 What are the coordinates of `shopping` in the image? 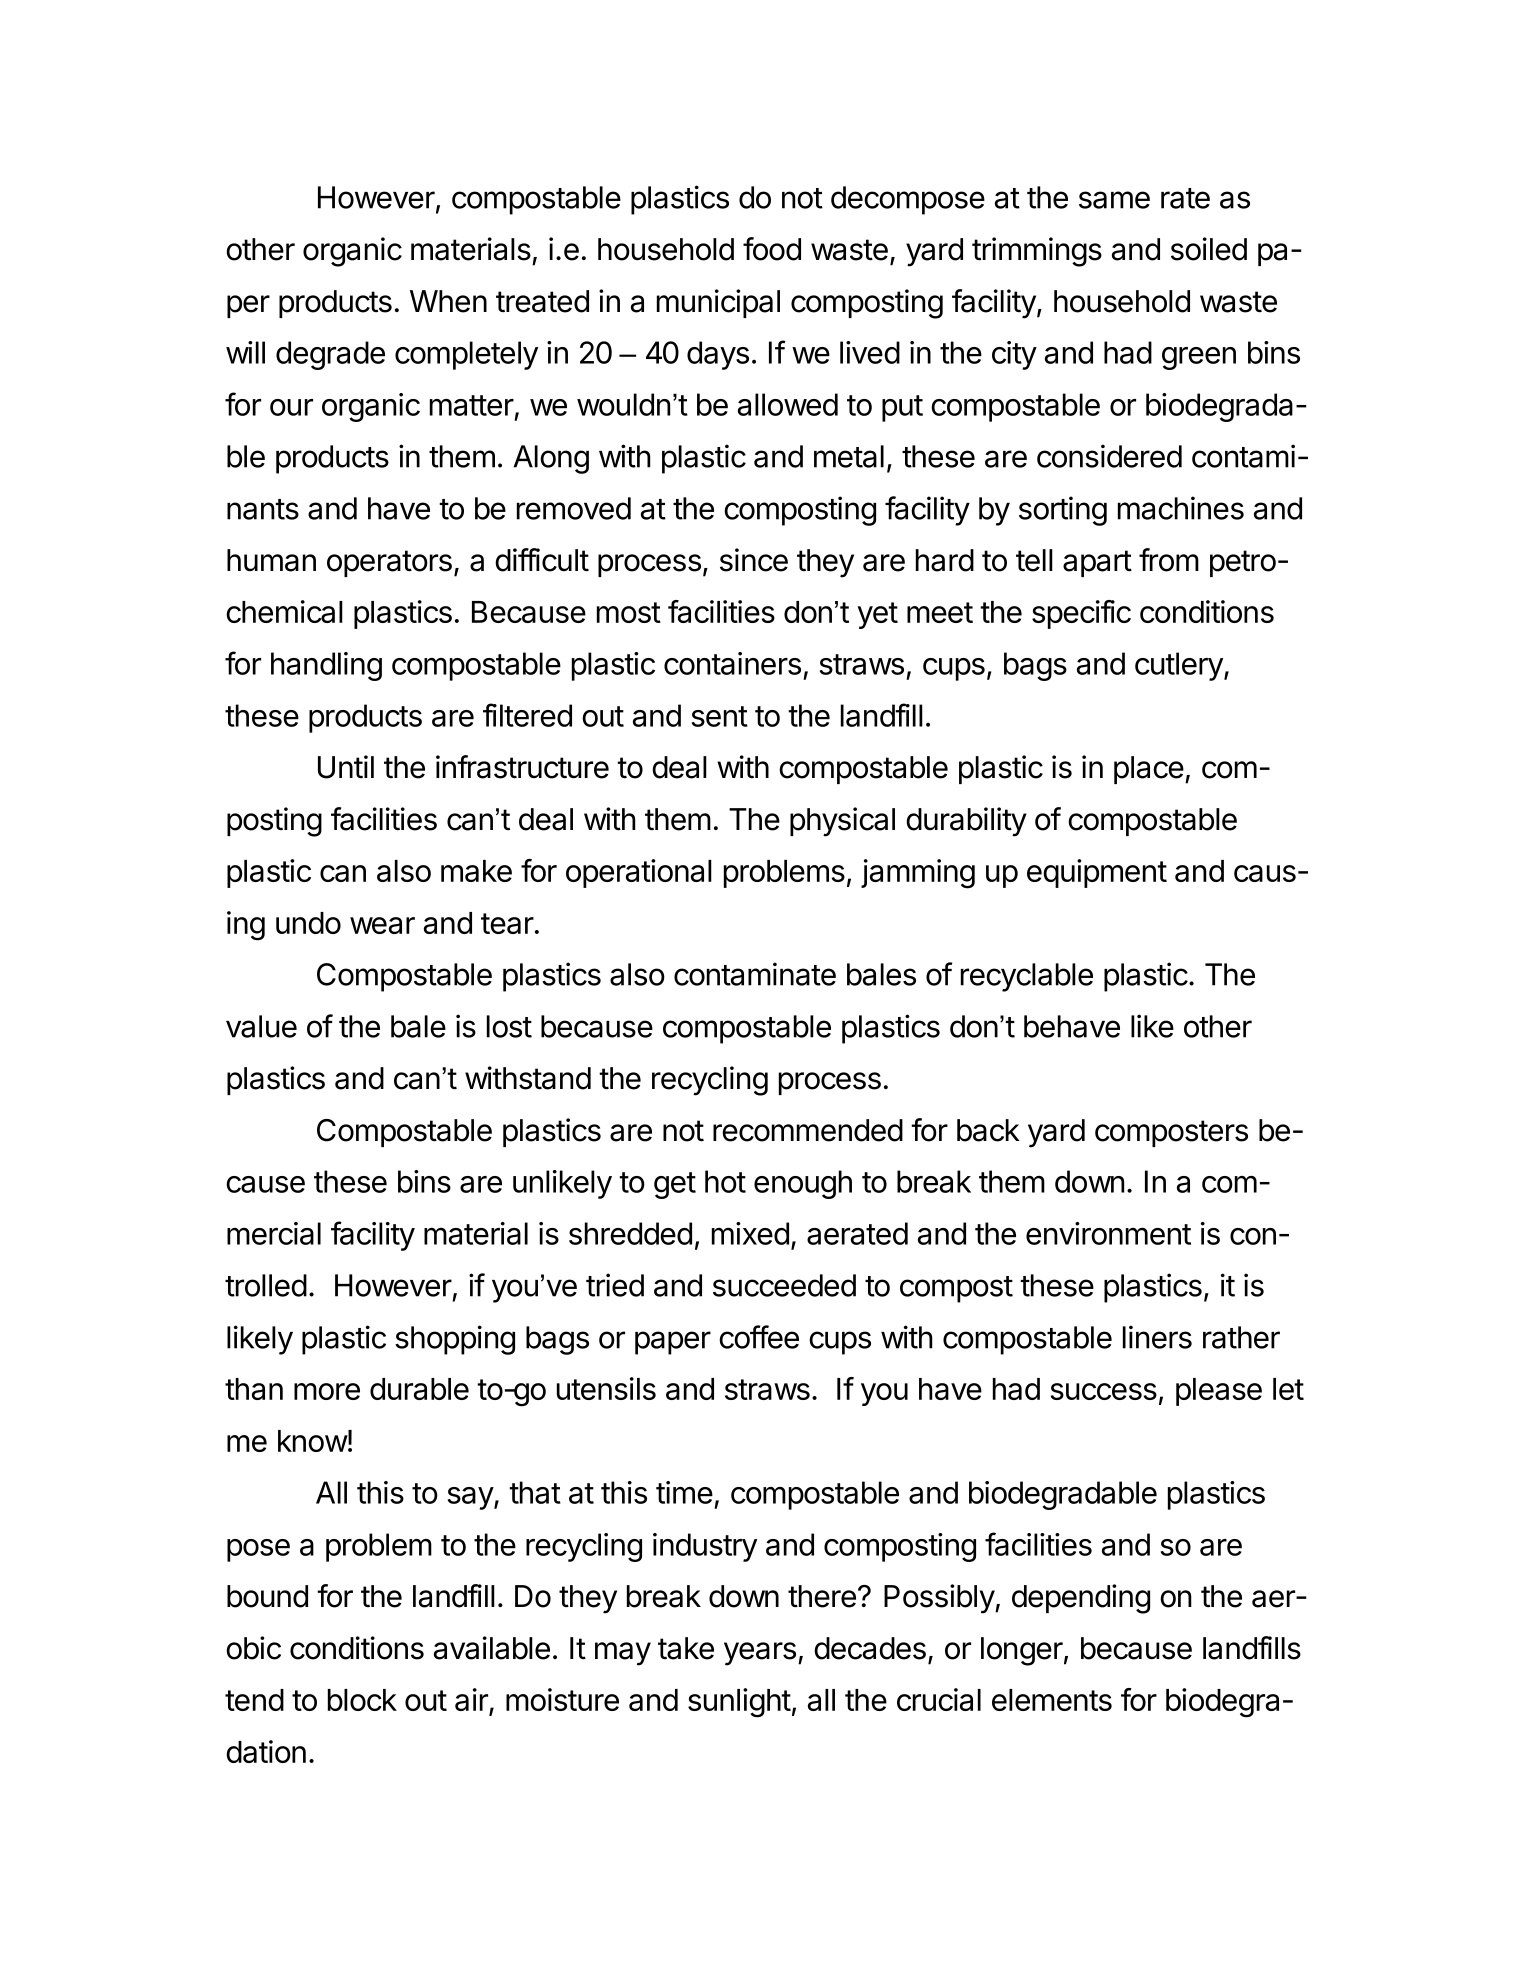 It's located at (455, 1340).
